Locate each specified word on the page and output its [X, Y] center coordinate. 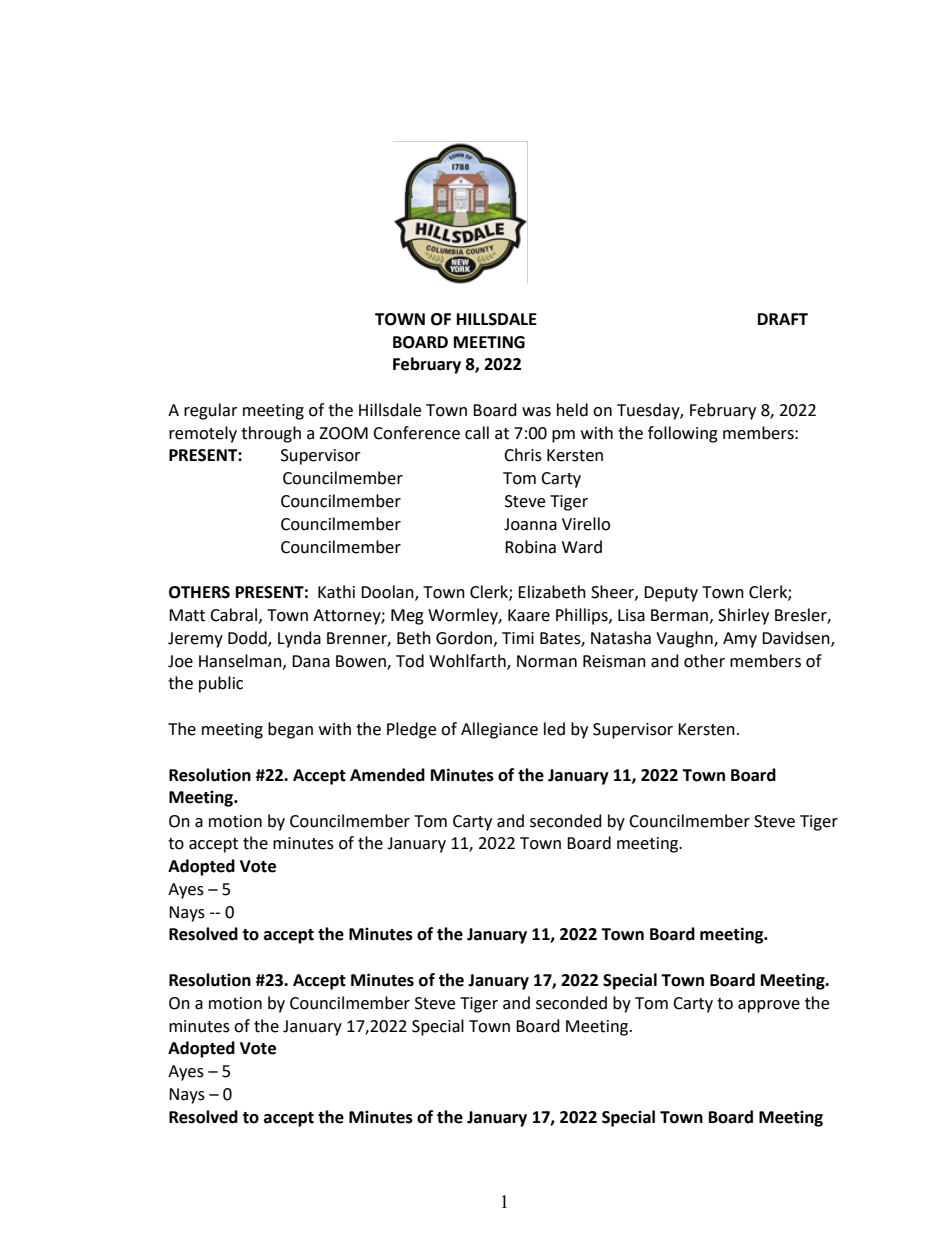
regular [211, 411]
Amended [387, 775]
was [536, 412]
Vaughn [685, 639]
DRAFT [783, 319]
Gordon [465, 638]
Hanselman [241, 661]
